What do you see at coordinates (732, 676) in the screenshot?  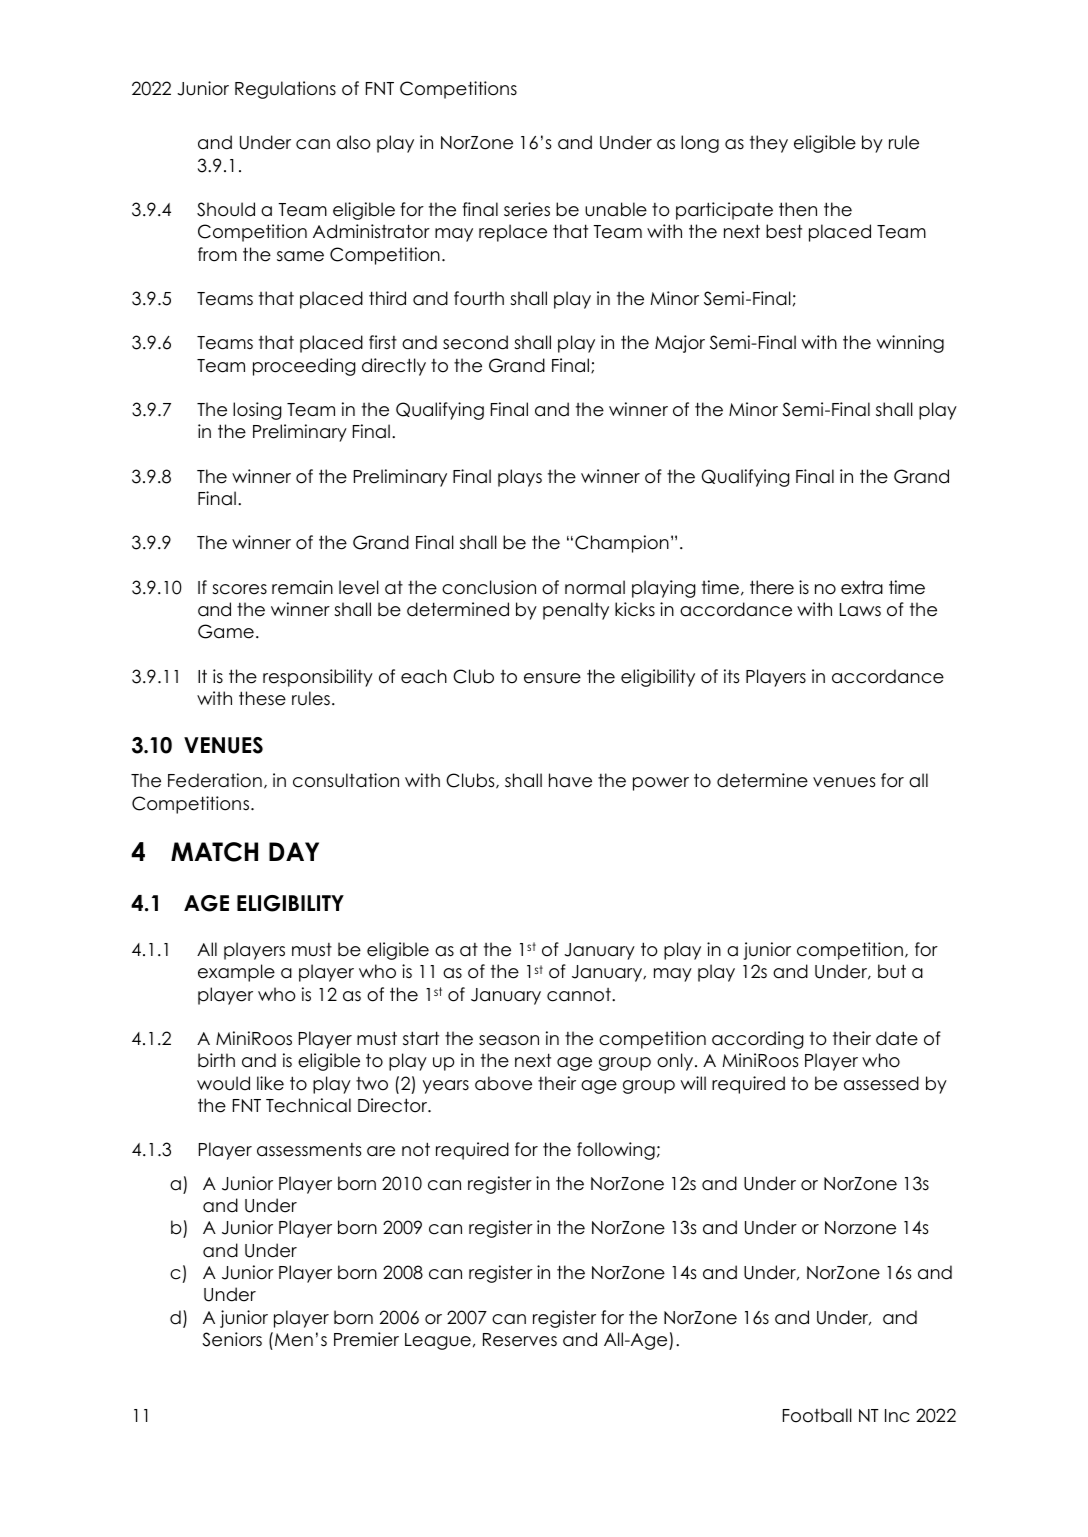 I see `its` at bounding box center [732, 676].
